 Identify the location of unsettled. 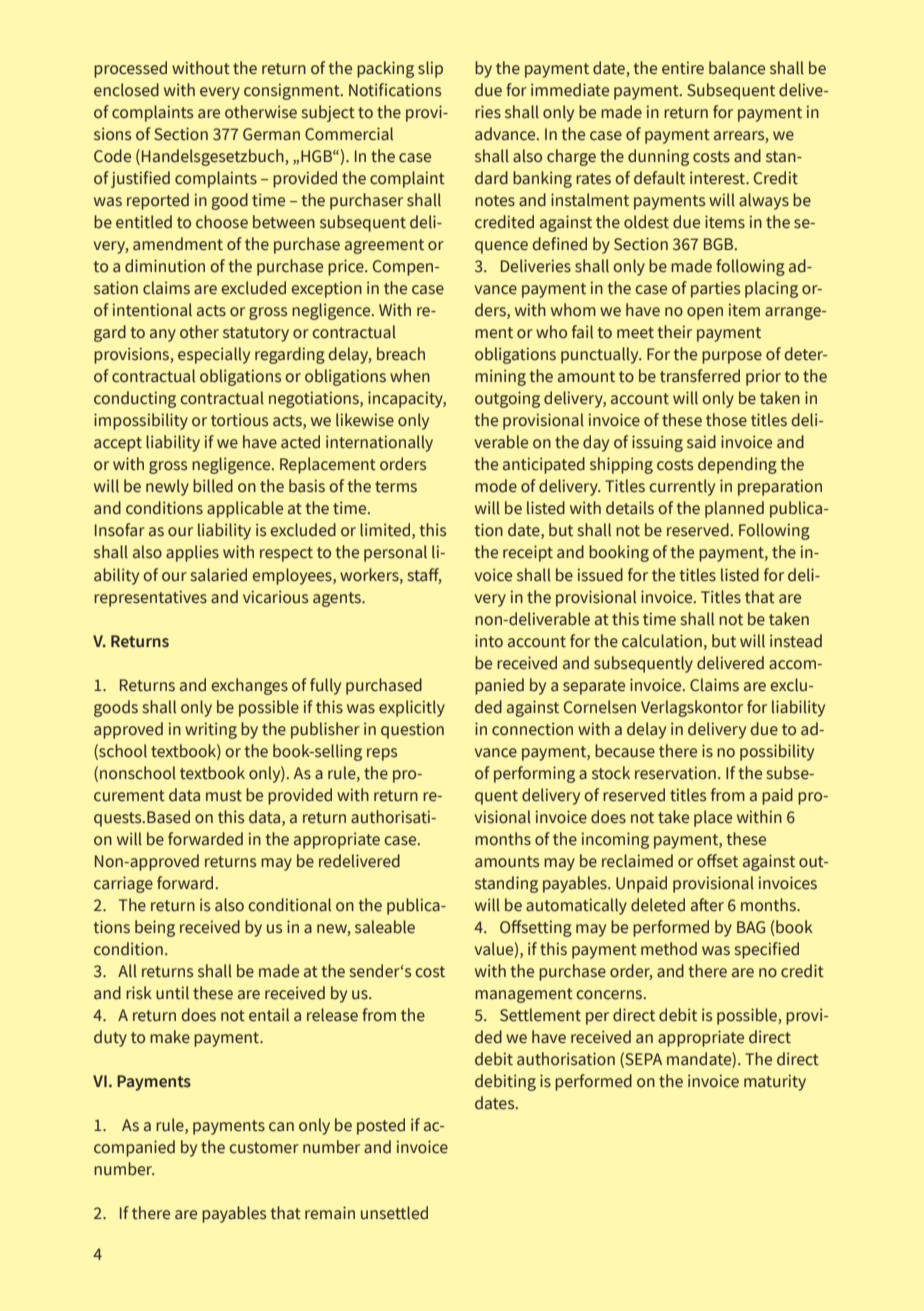
(394, 1213).
